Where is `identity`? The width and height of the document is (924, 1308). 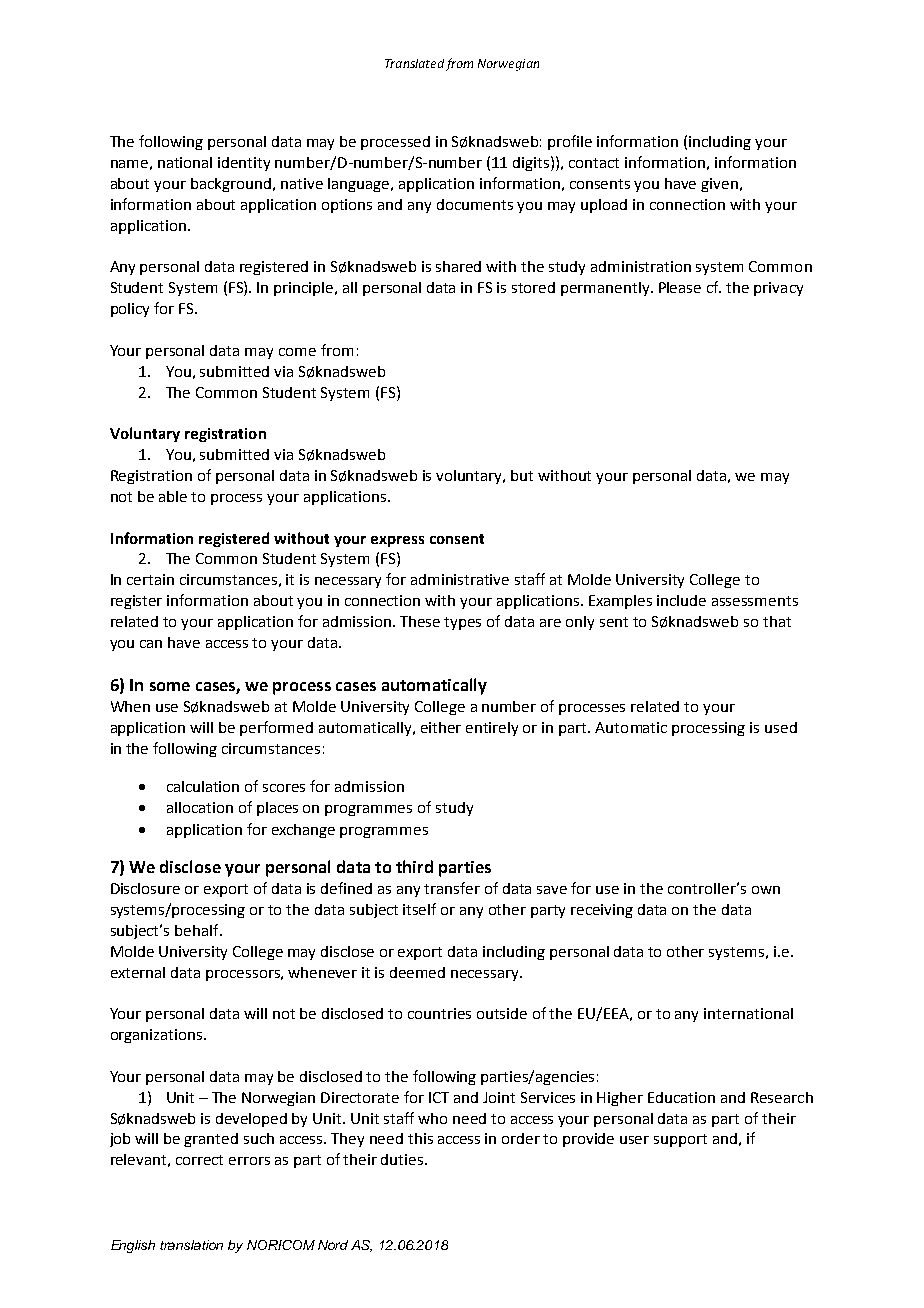
identity is located at coordinates (244, 164).
